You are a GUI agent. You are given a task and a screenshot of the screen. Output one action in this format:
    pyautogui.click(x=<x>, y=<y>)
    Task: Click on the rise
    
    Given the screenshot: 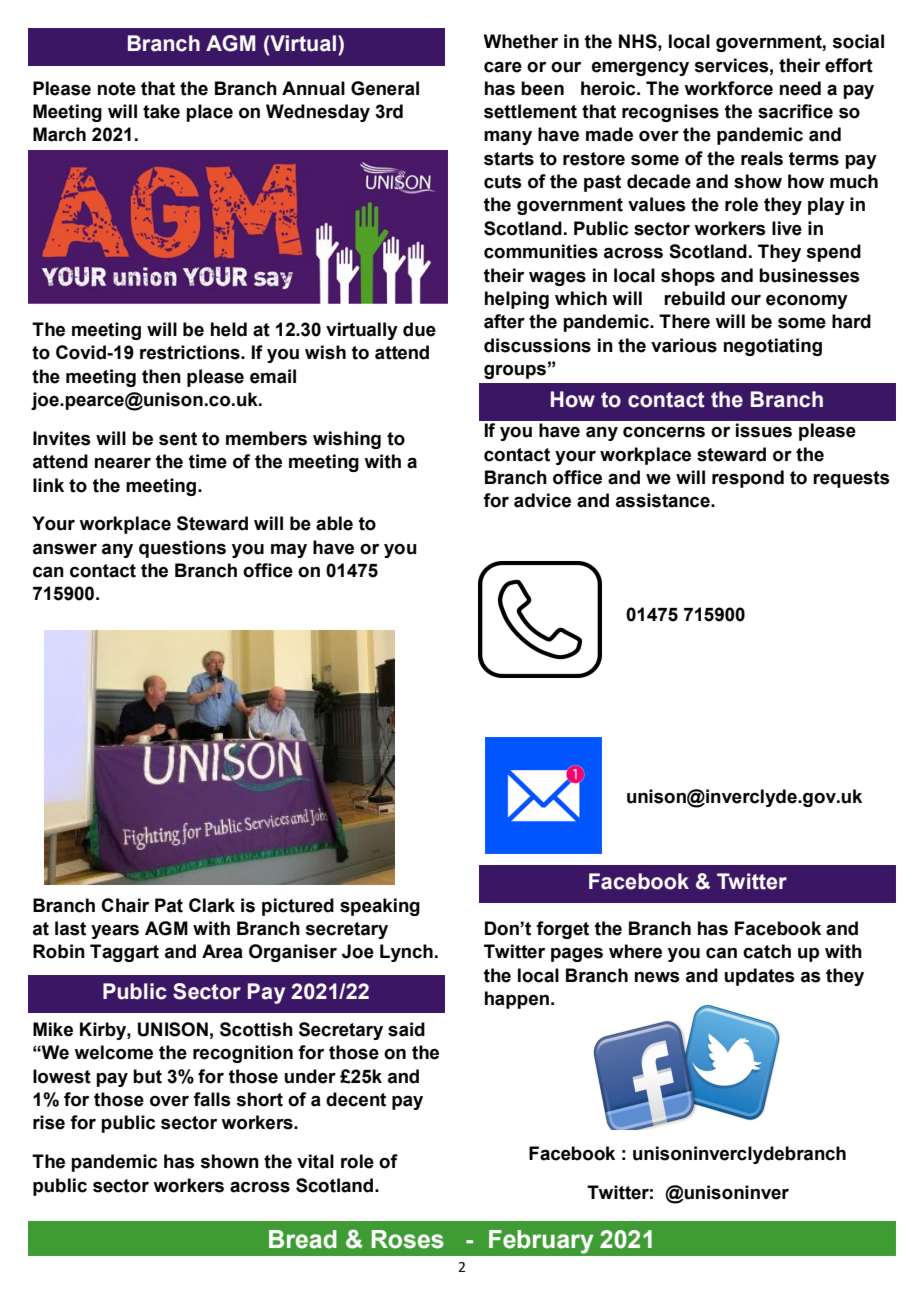 What is the action you would take?
    pyautogui.click(x=49, y=1122)
